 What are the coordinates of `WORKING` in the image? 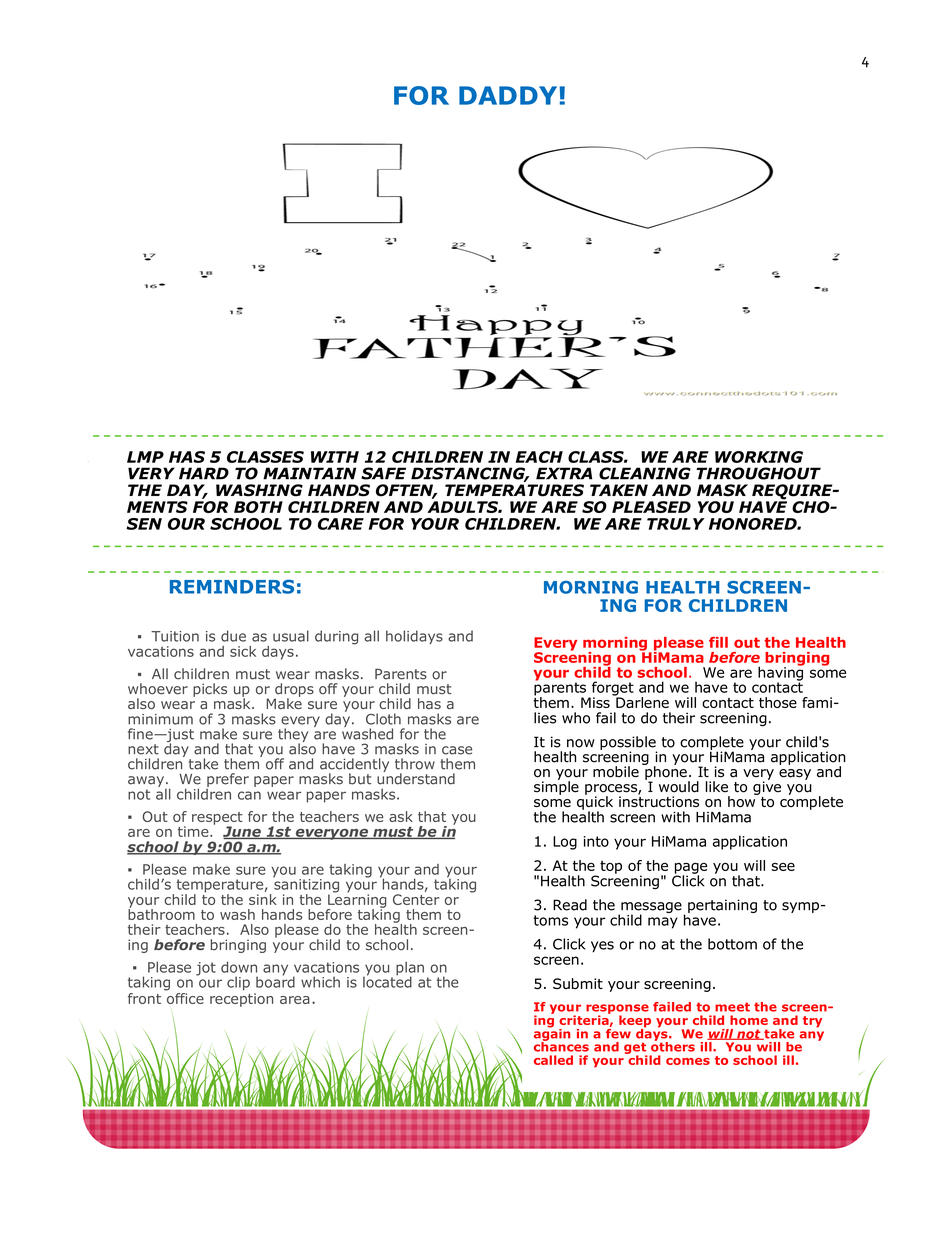 It's located at (759, 457).
